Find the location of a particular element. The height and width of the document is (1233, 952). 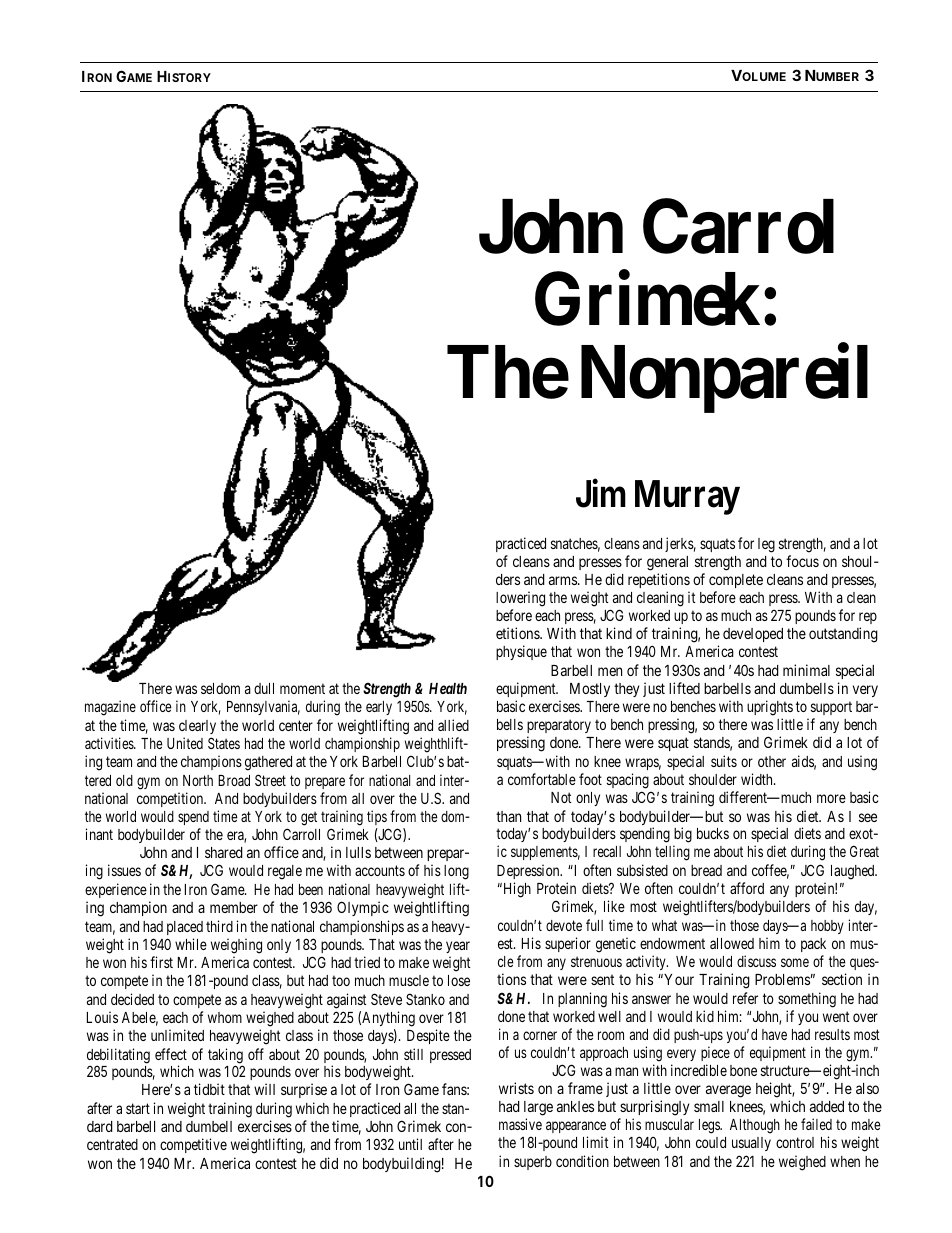

bucks is located at coordinates (713, 833).
